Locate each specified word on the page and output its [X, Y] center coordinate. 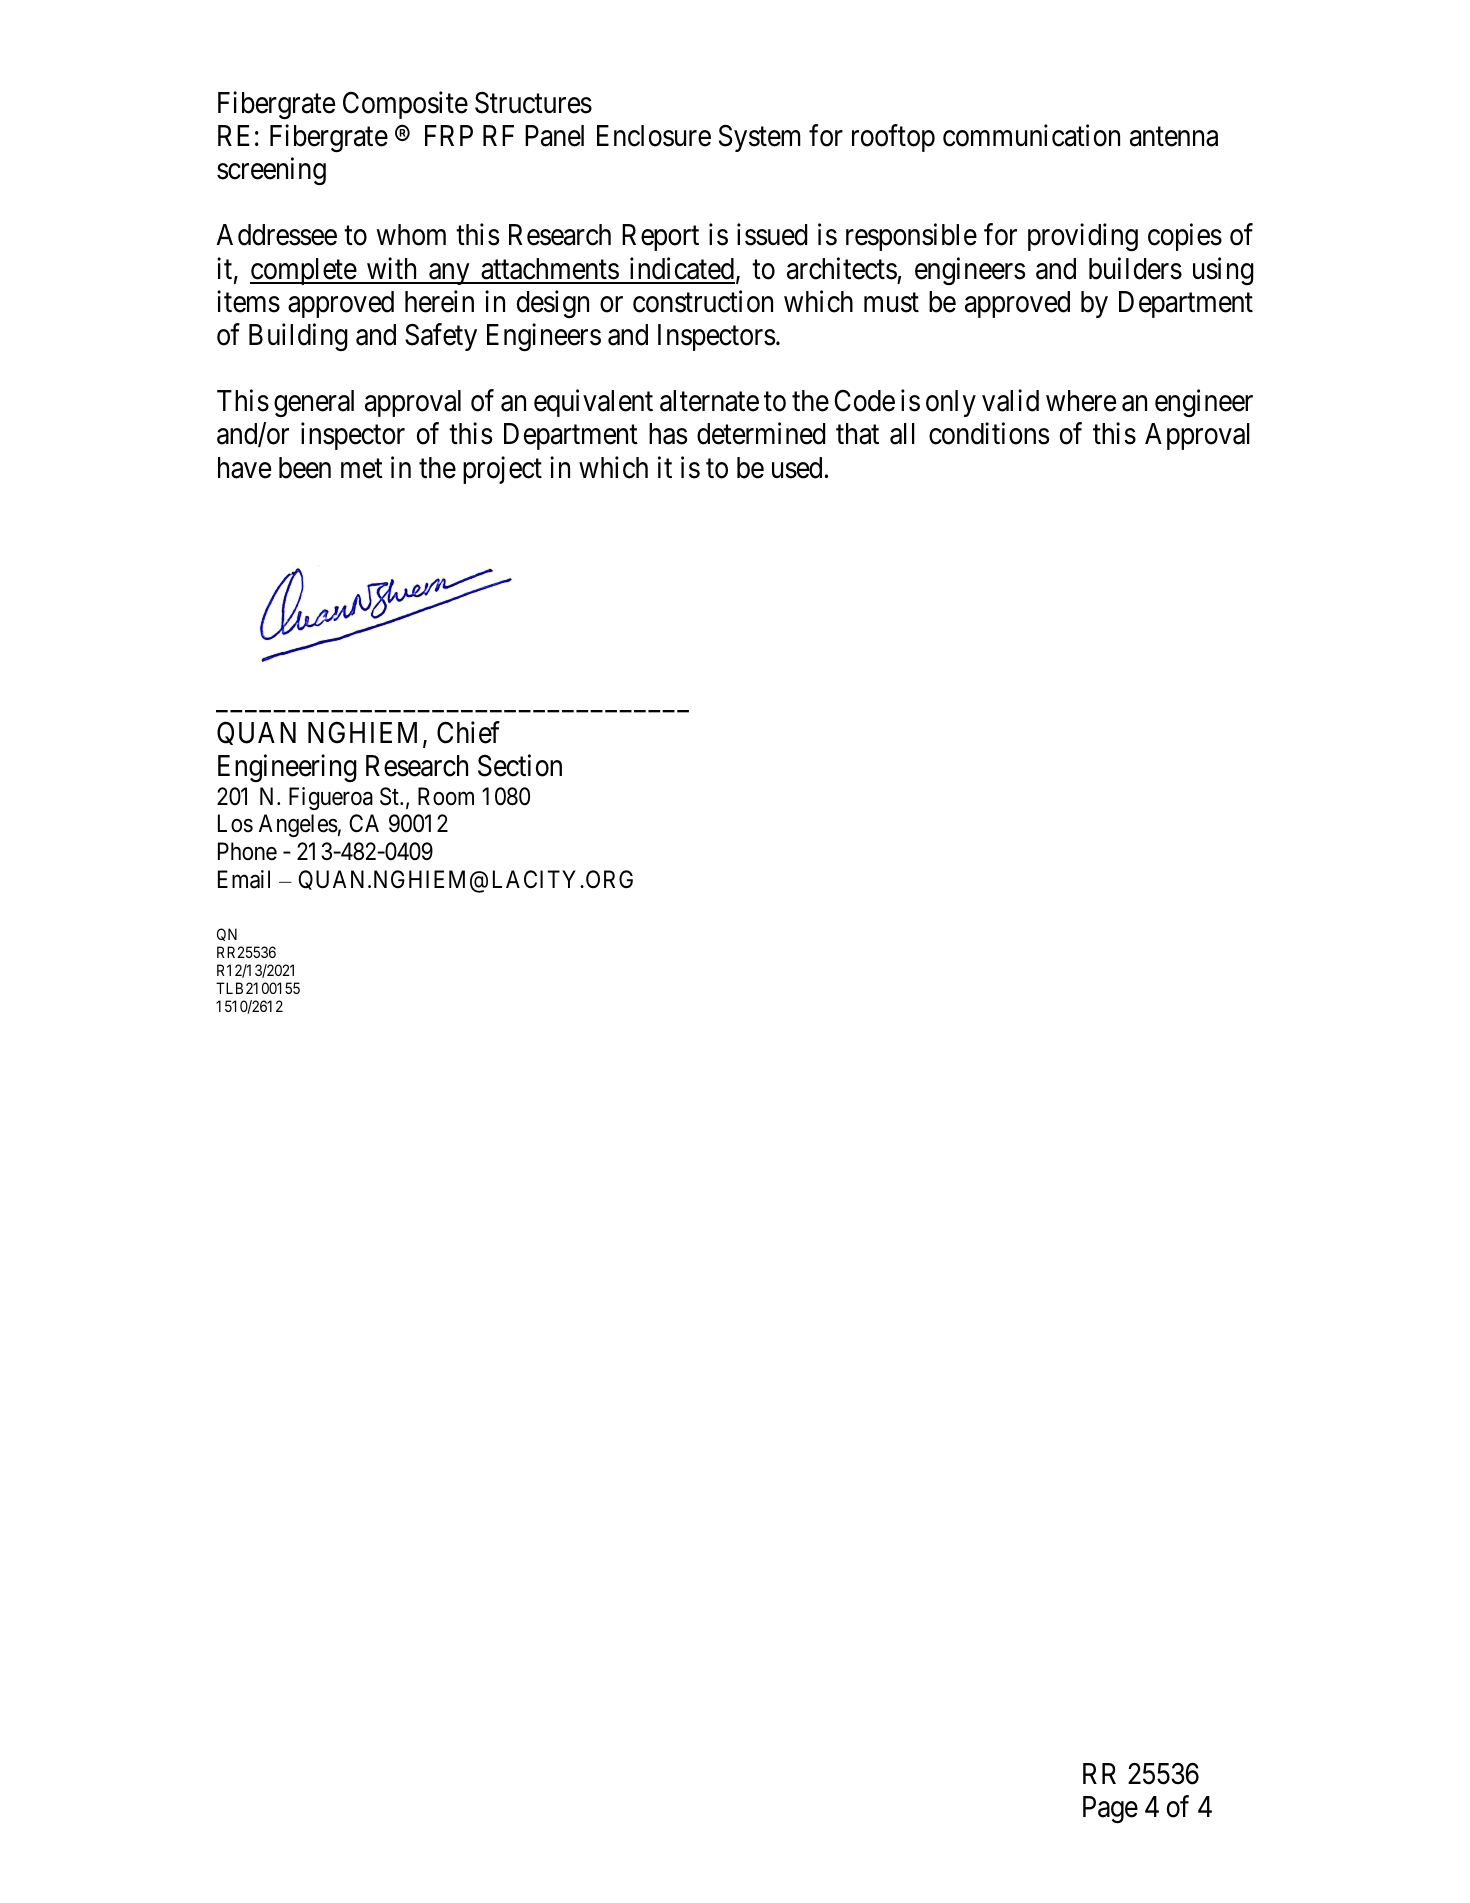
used [797, 468]
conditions [989, 434]
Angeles [298, 825]
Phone [247, 851]
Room [446, 796]
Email [244, 879]
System [760, 138]
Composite [405, 105]
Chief [468, 732]
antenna [1174, 137]
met [362, 469]
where [1081, 401]
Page [1110, 1810]
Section [520, 765]
